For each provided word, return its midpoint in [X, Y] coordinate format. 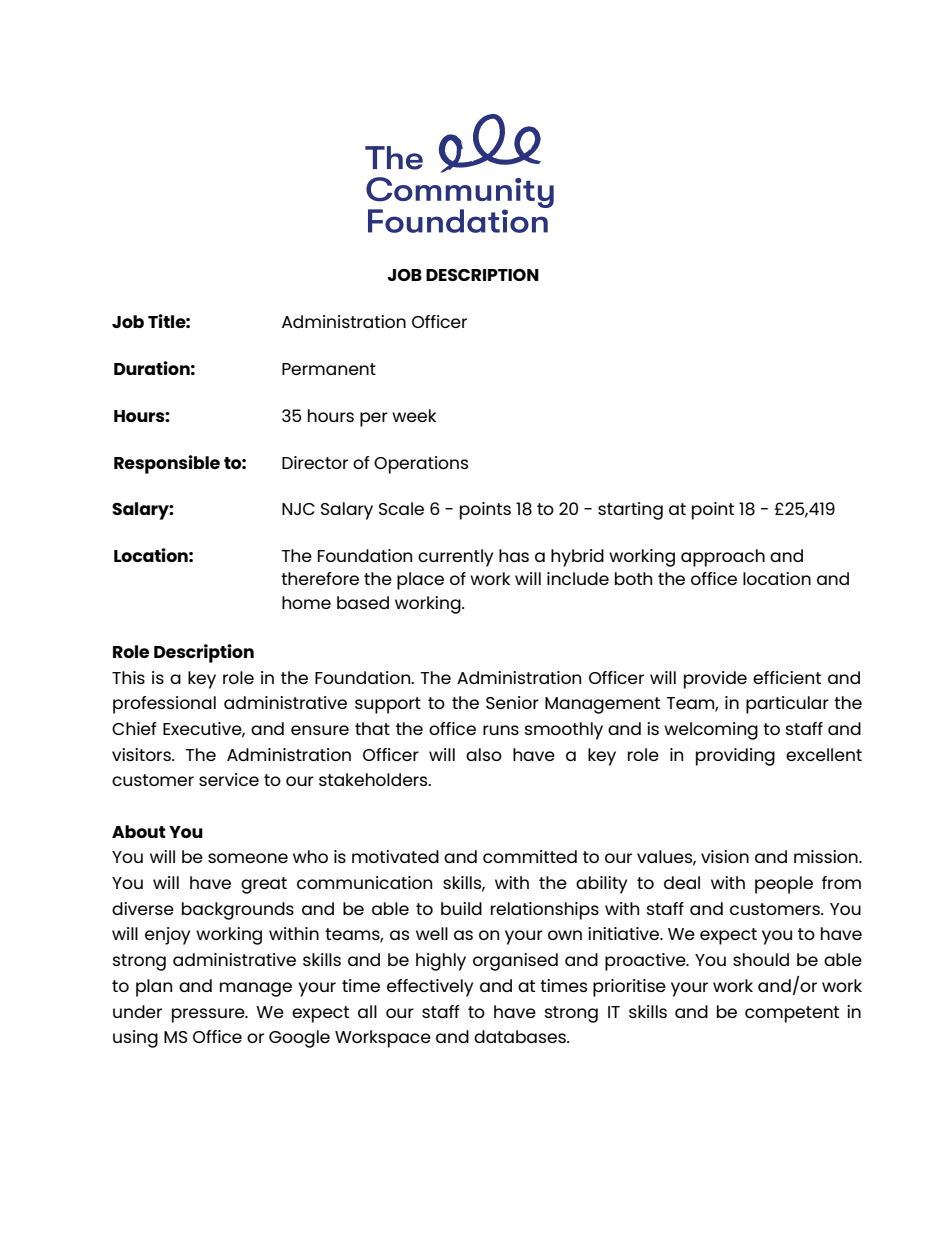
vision [725, 856]
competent [792, 1014]
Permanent [329, 369]
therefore [320, 578]
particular [787, 705]
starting [630, 511]
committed [530, 856]
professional [164, 705]
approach [723, 558]
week [414, 415]
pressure [209, 1015]
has [514, 555]
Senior [512, 702]
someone [248, 858]
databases [521, 1036]
